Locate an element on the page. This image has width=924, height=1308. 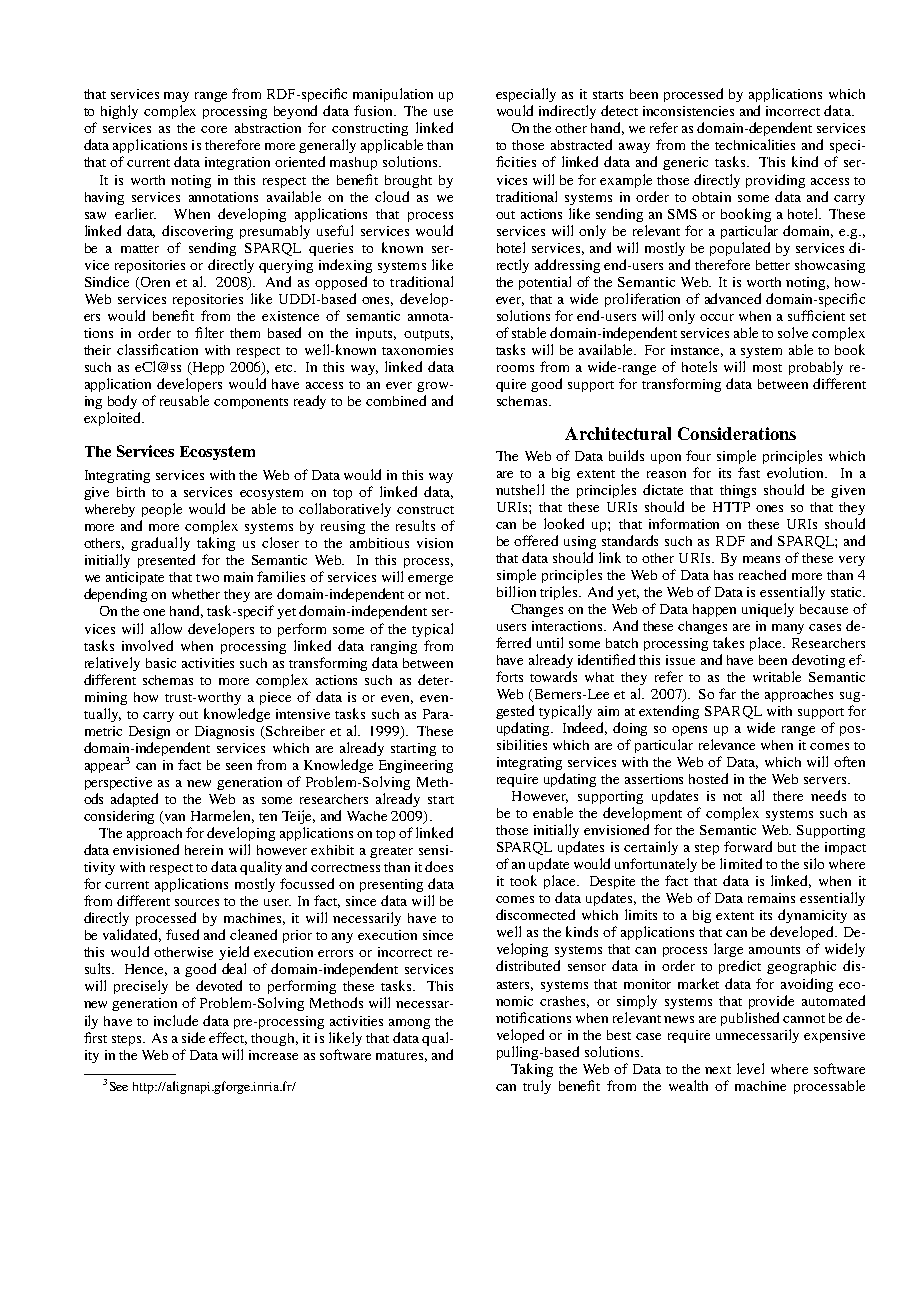
advanced is located at coordinates (733, 298).
